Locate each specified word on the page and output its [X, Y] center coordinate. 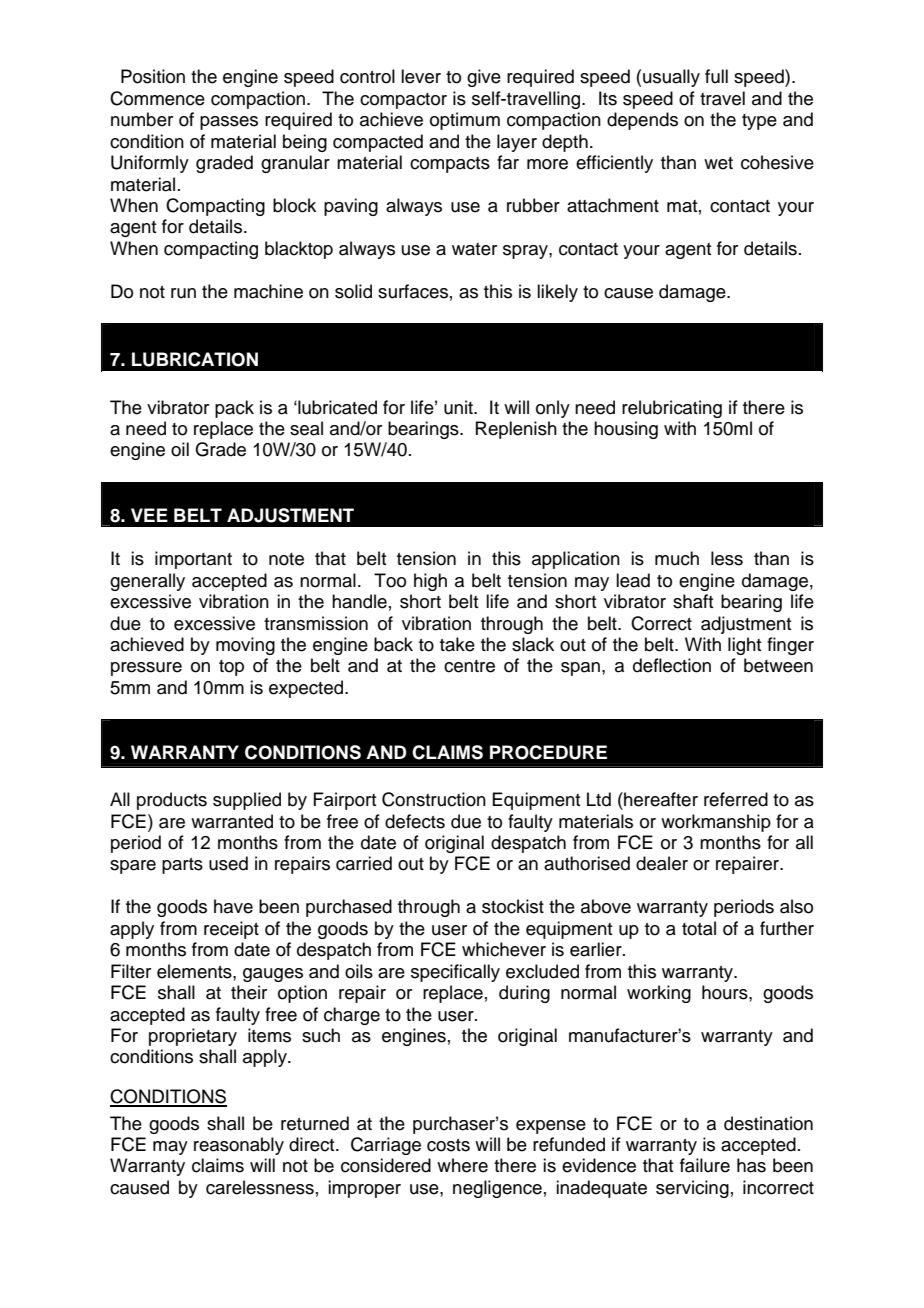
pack [234, 409]
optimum [465, 121]
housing [626, 430]
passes [229, 123]
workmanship [716, 823]
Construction [434, 799]
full [716, 76]
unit [459, 407]
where [462, 1165]
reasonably [239, 1146]
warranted [232, 821]
